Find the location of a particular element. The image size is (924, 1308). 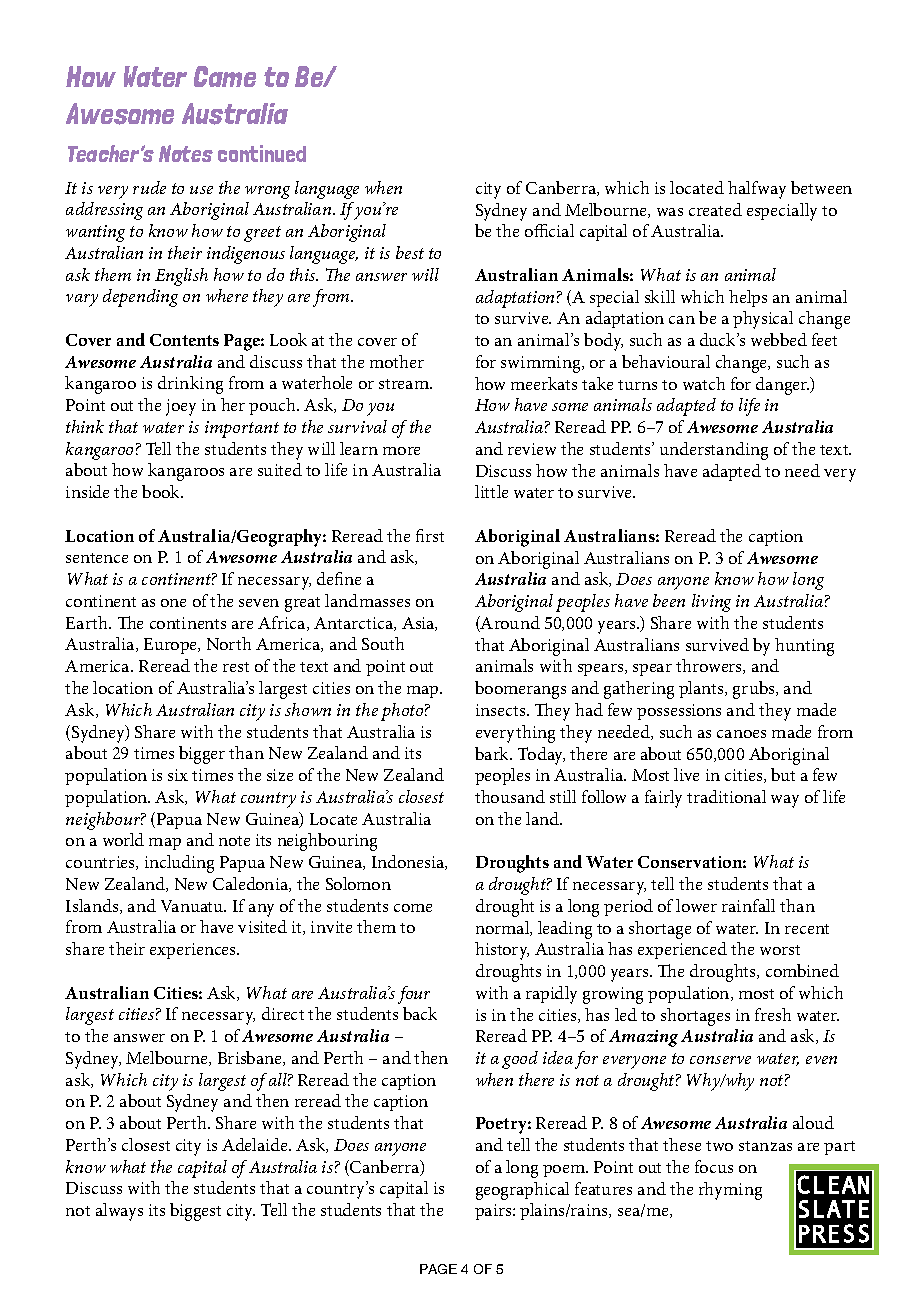

biggest is located at coordinates (195, 1212).
